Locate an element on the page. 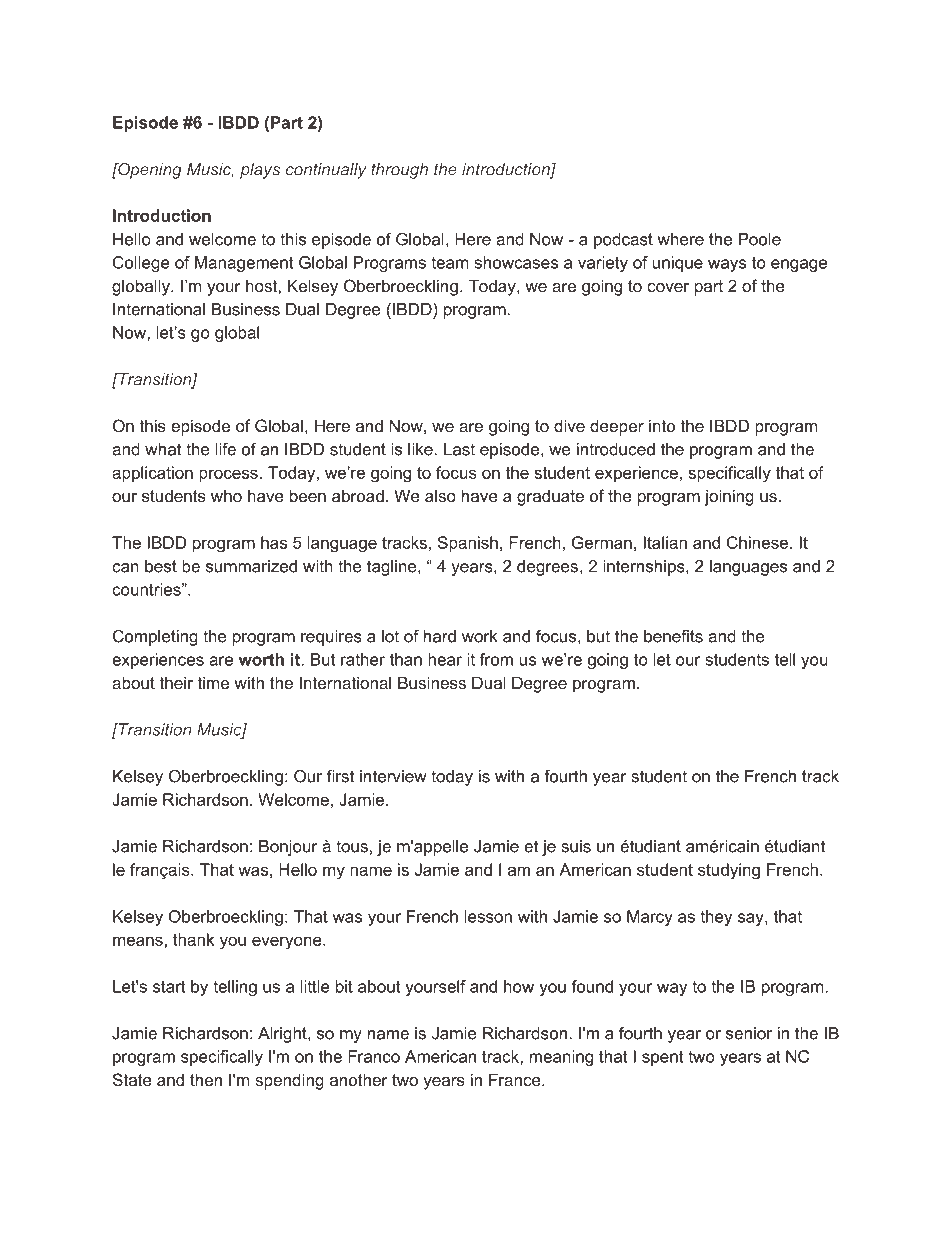 The width and height of the document is (952, 1233). interview is located at coordinates (393, 776).
